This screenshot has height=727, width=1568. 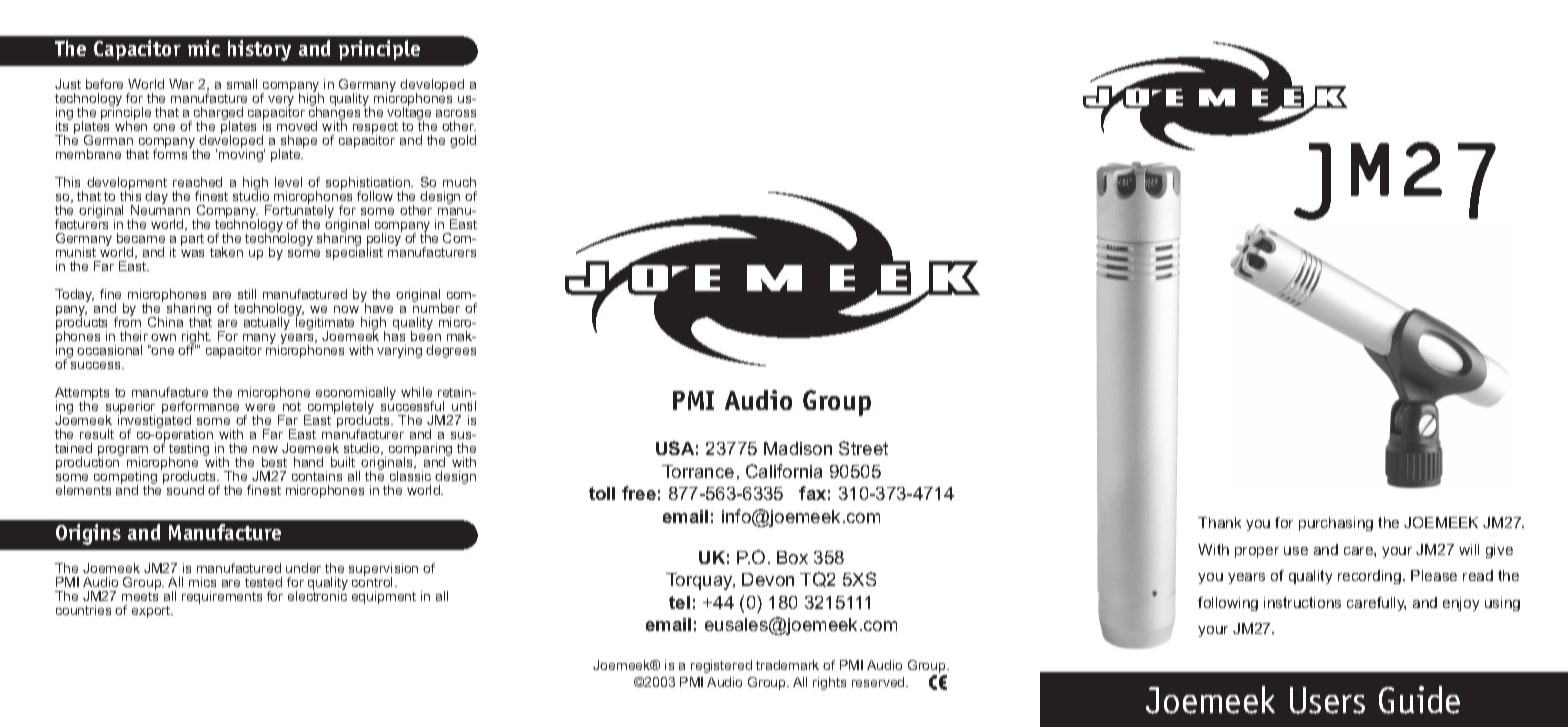 I want to click on Street, so click(x=863, y=448).
